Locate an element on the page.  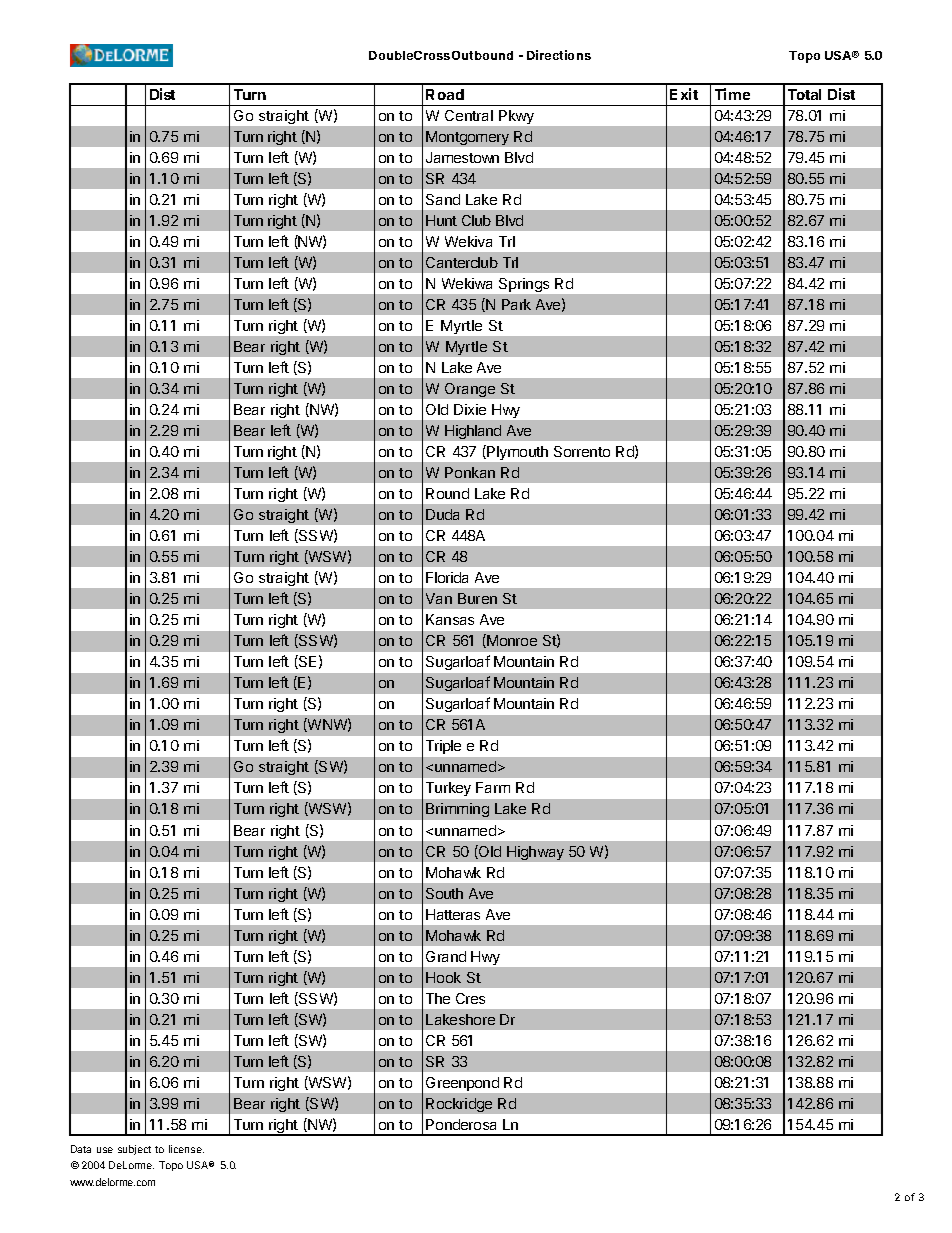
Central is located at coordinates (469, 115).
